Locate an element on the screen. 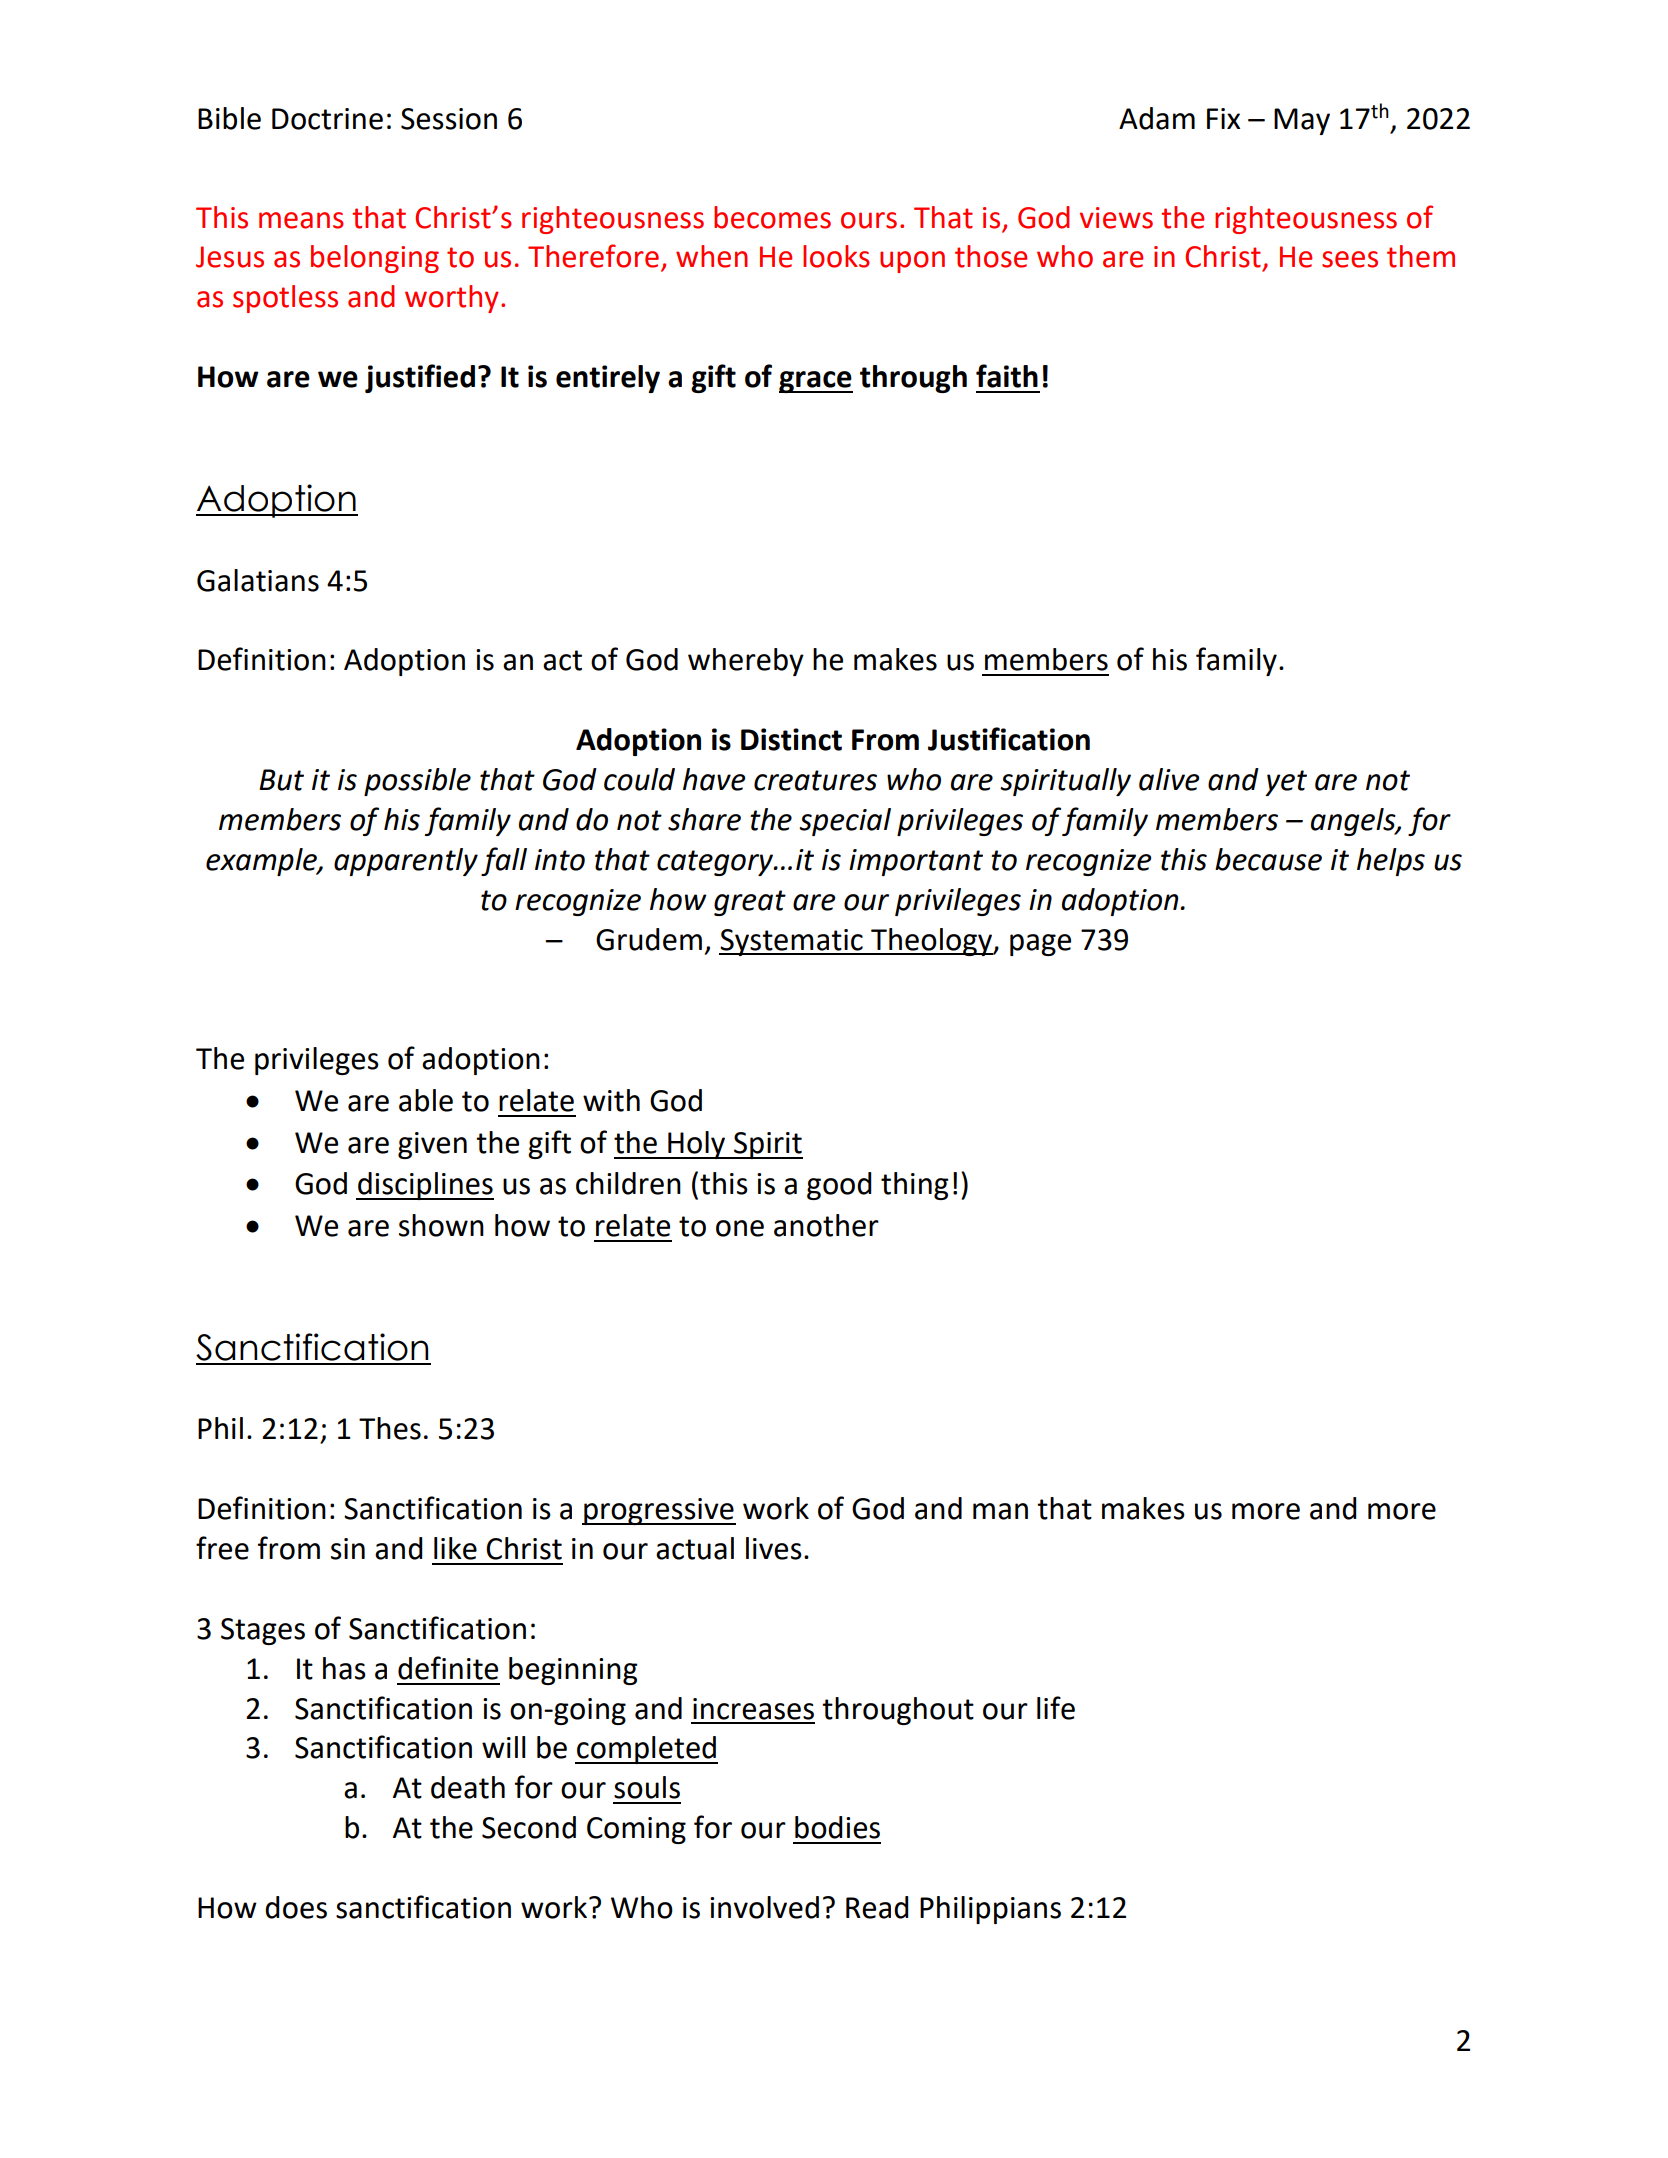  Doctrine is located at coordinates (327, 119).
